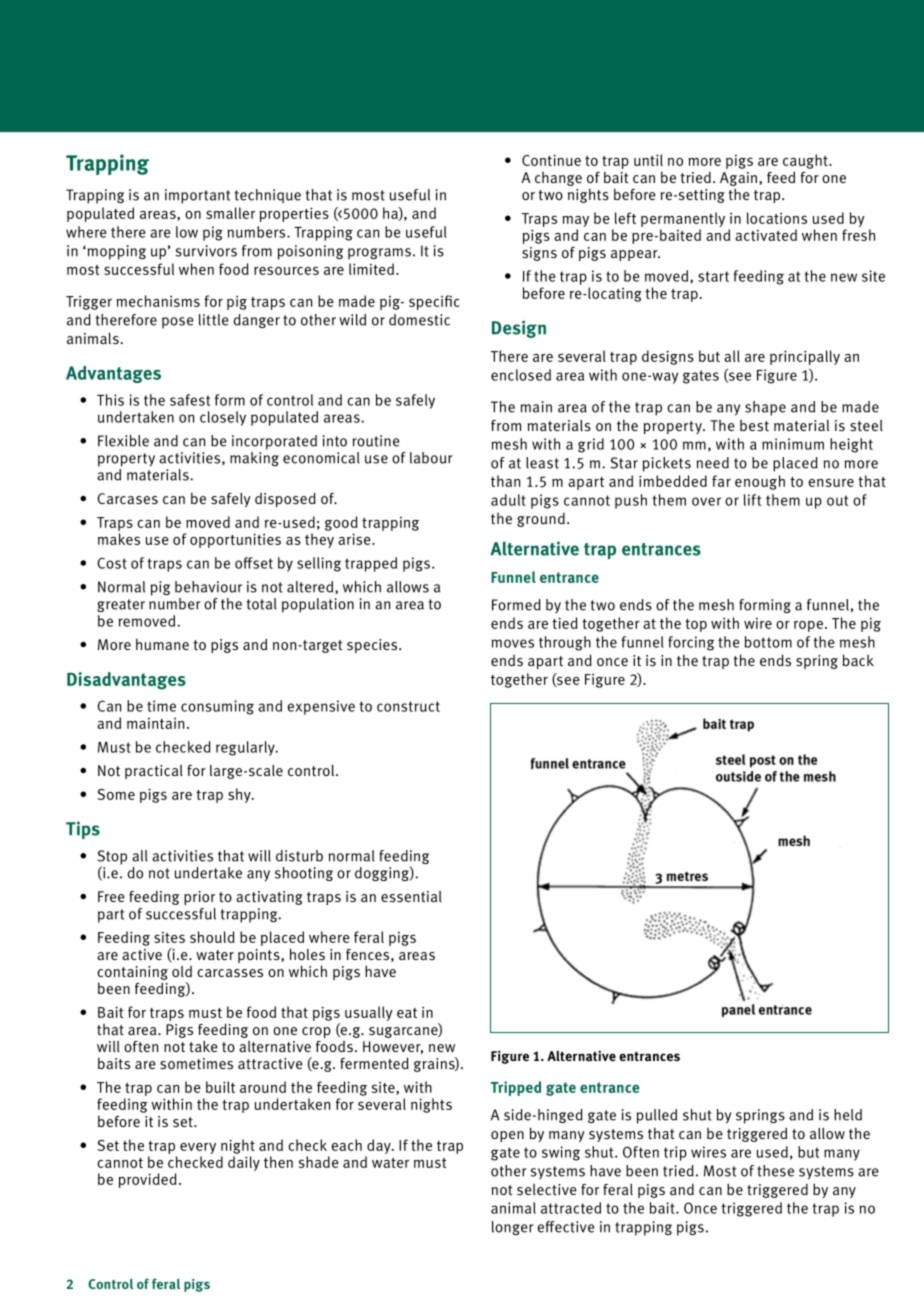  What do you see at coordinates (777, 218) in the image?
I see `locations` at bounding box center [777, 218].
